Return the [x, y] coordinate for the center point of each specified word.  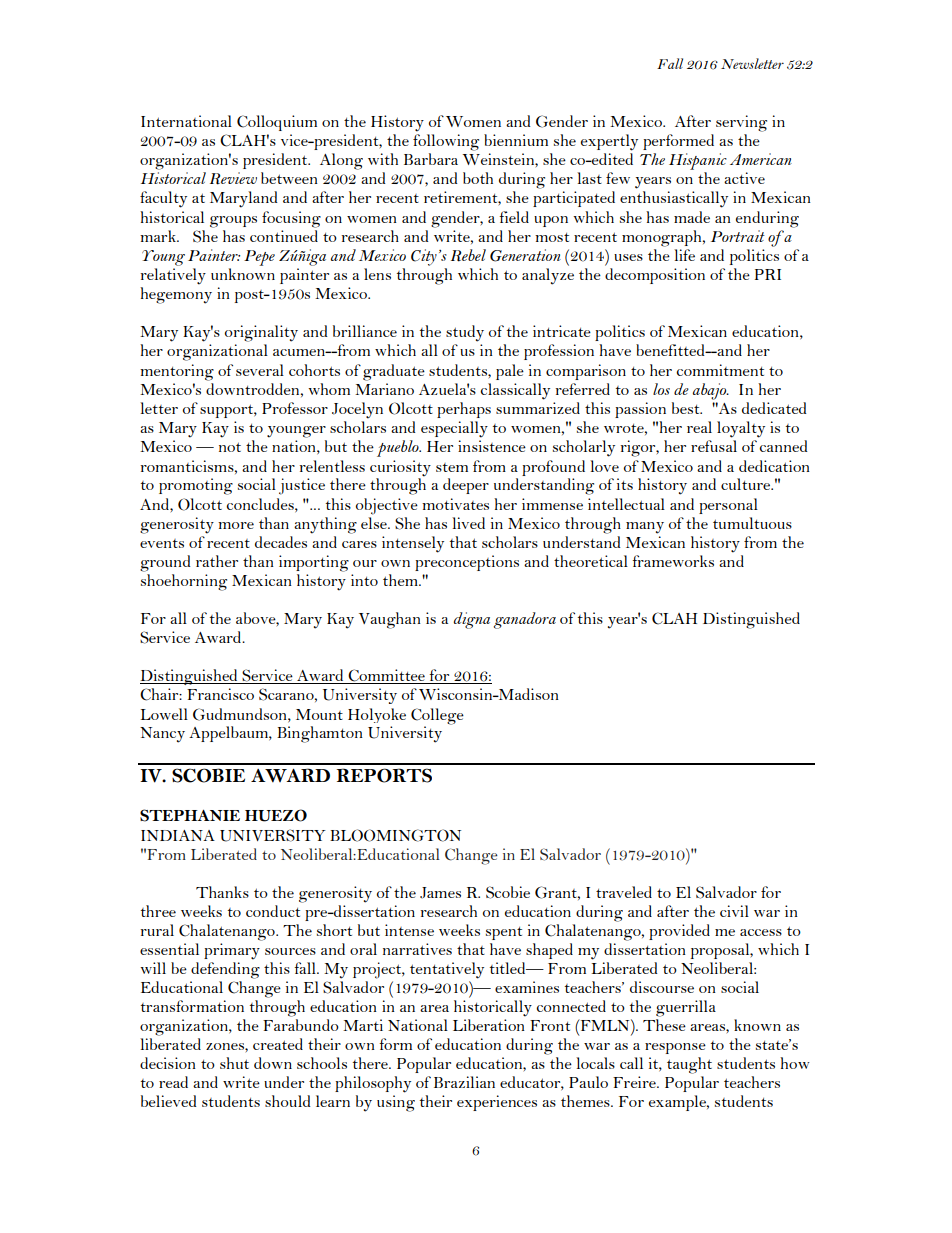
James [440, 893]
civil [734, 911]
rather [217, 561]
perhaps [464, 410]
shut [234, 1063]
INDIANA [178, 835]
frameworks [673, 561]
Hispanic [698, 161]
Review [233, 178]
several [260, 370]
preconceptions [467, 563]
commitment [720, 370]
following [446, 142]
